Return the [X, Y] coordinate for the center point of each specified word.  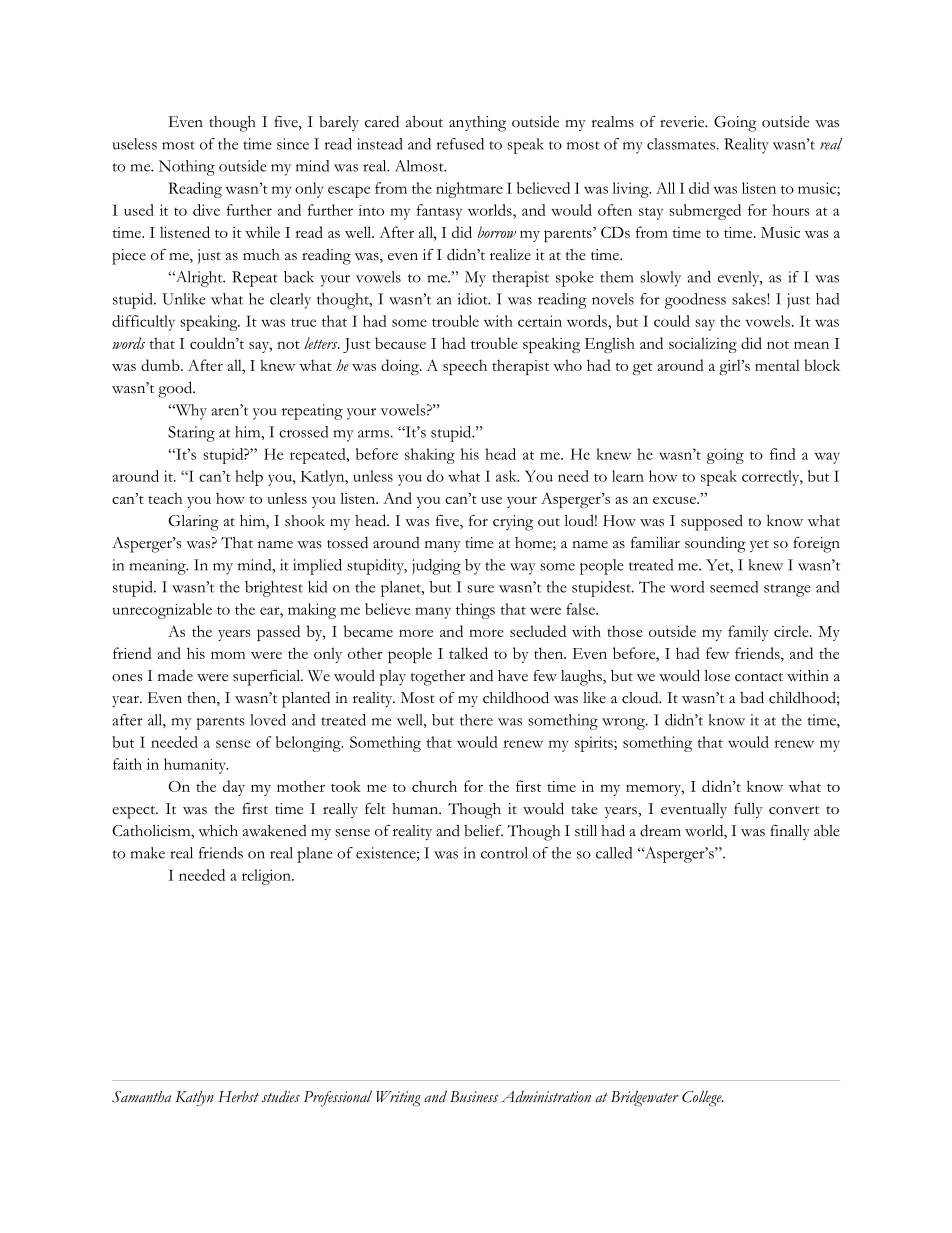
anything [477, 124]
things [475, 611]
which [218, 831]
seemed [734, 587]
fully [748, 810]
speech [465, 367]
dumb [161, 365]
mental [777, 365]
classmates [681, 144]
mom [228, 655]
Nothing [187, 168]
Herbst [238, 1096]
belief [483, 831]
